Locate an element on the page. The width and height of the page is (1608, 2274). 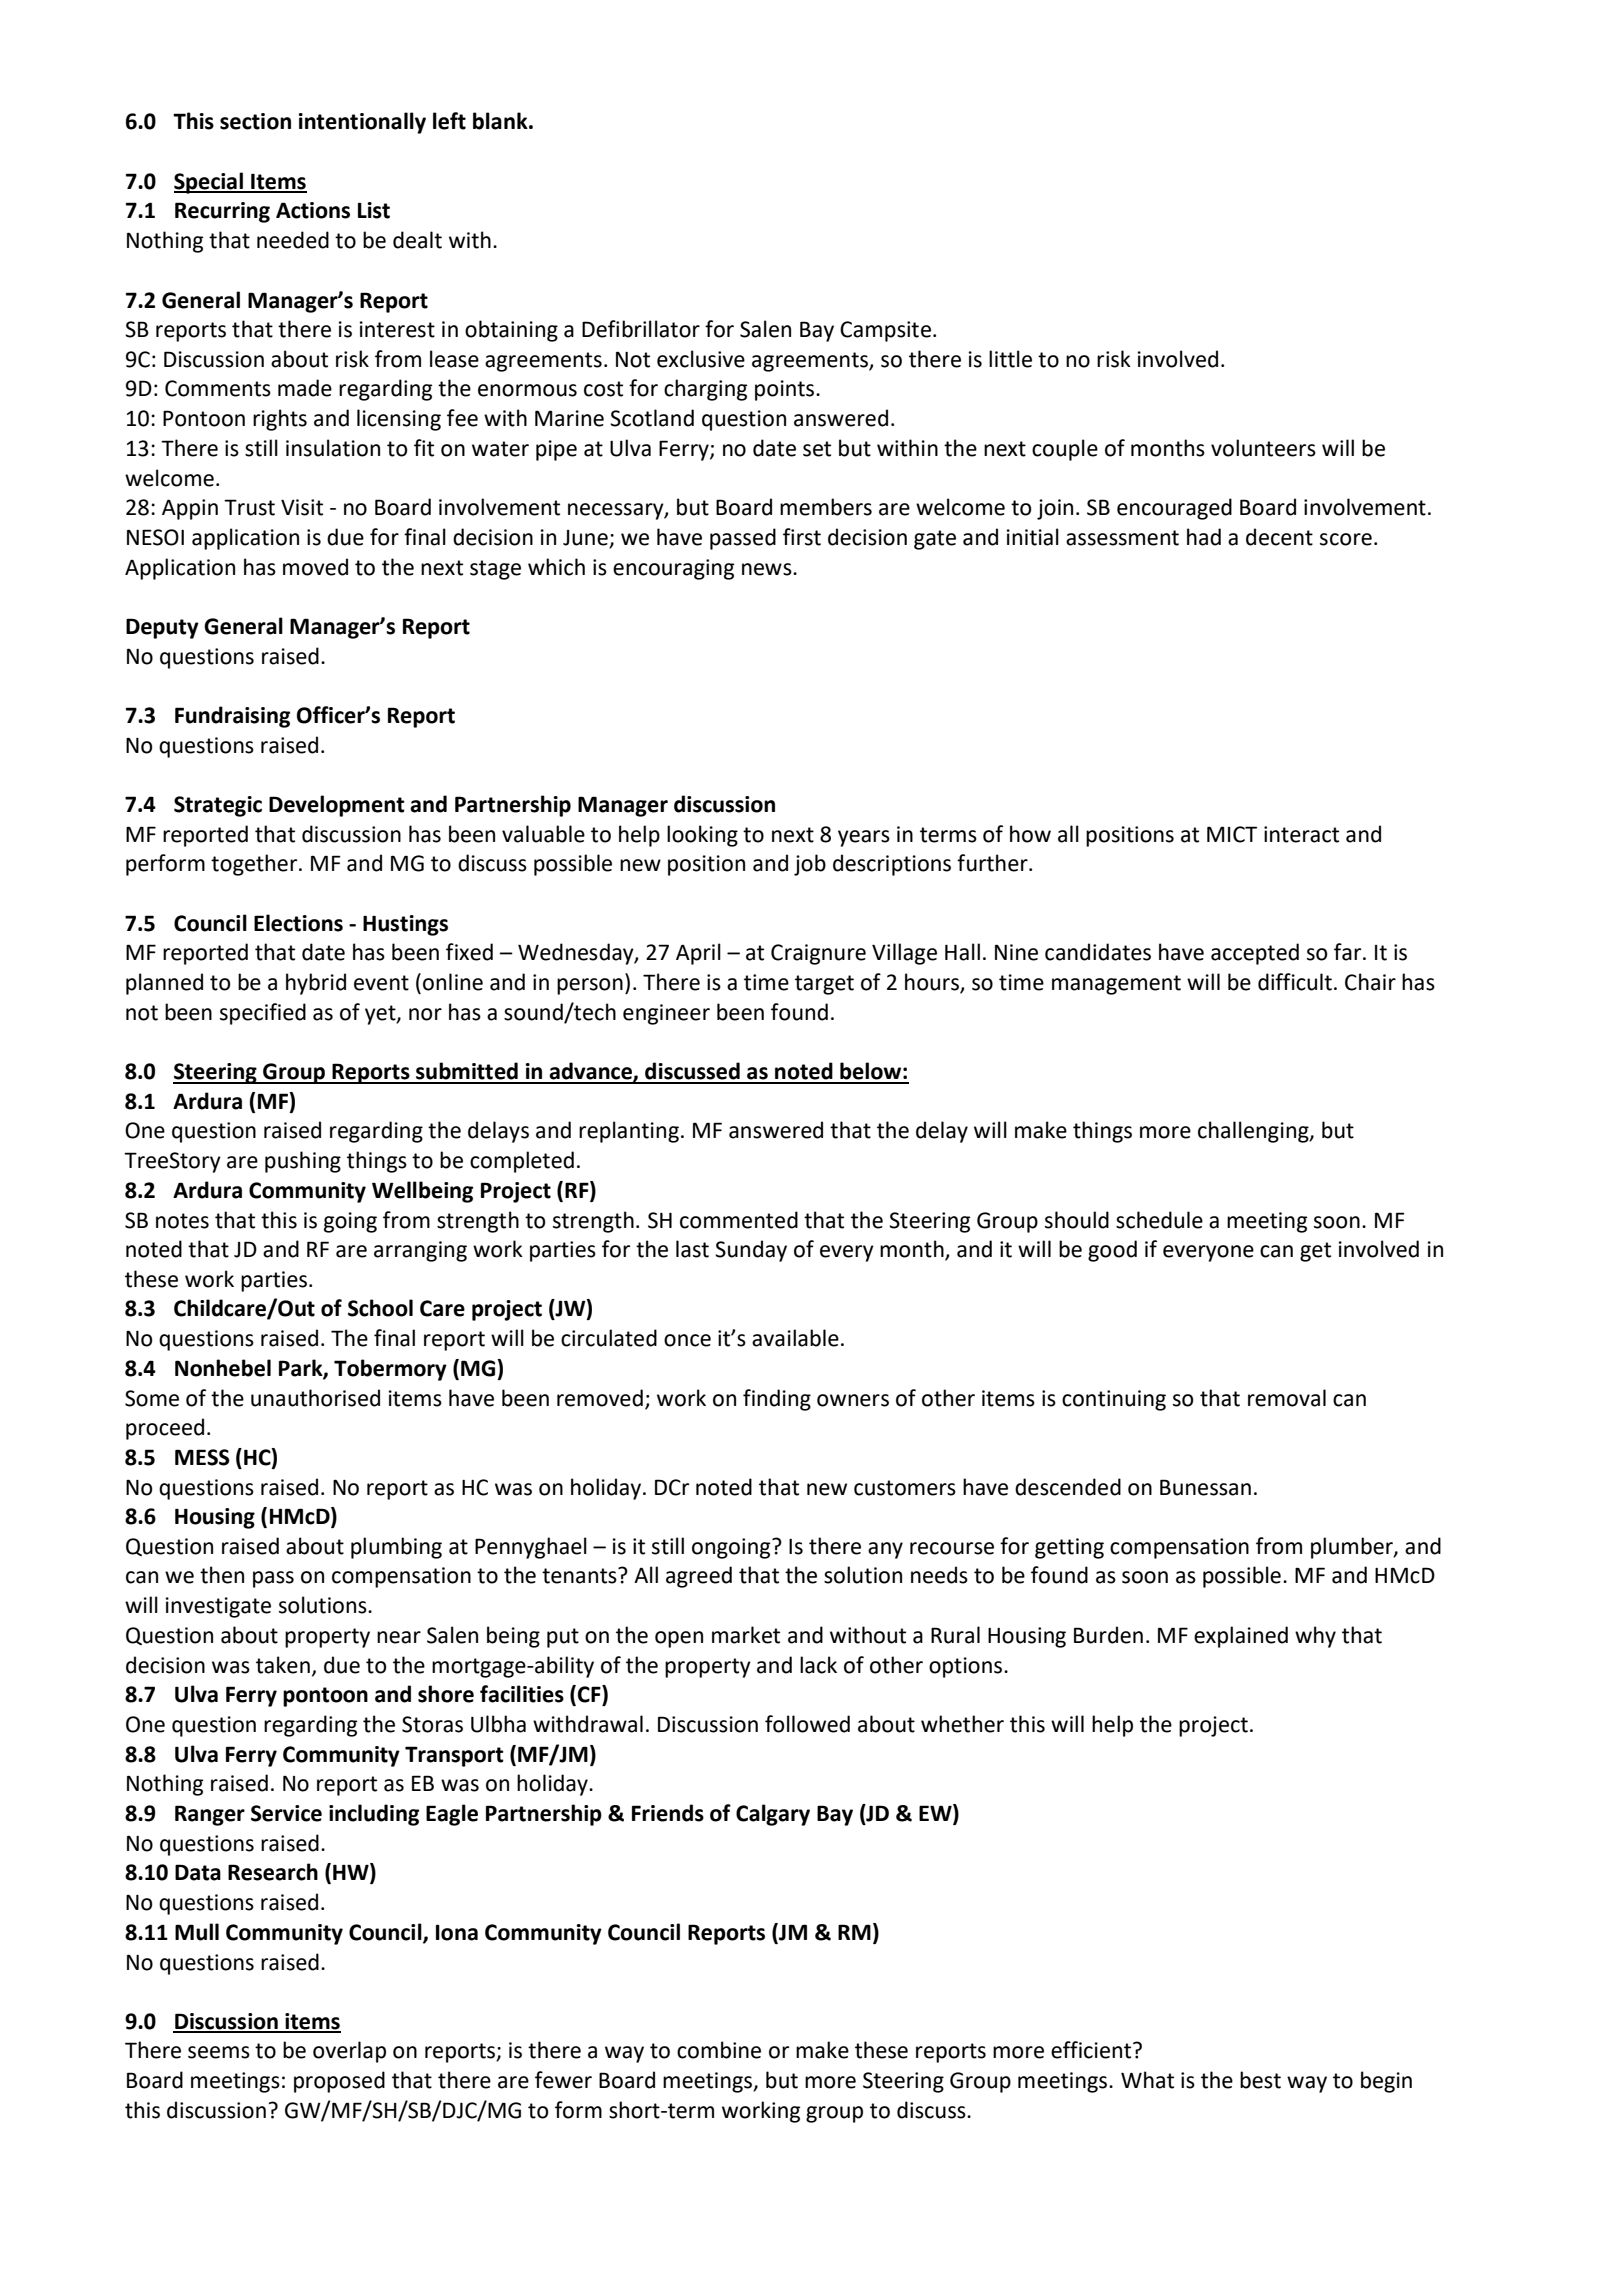
pushing is located at coordinates (303, 1162).
